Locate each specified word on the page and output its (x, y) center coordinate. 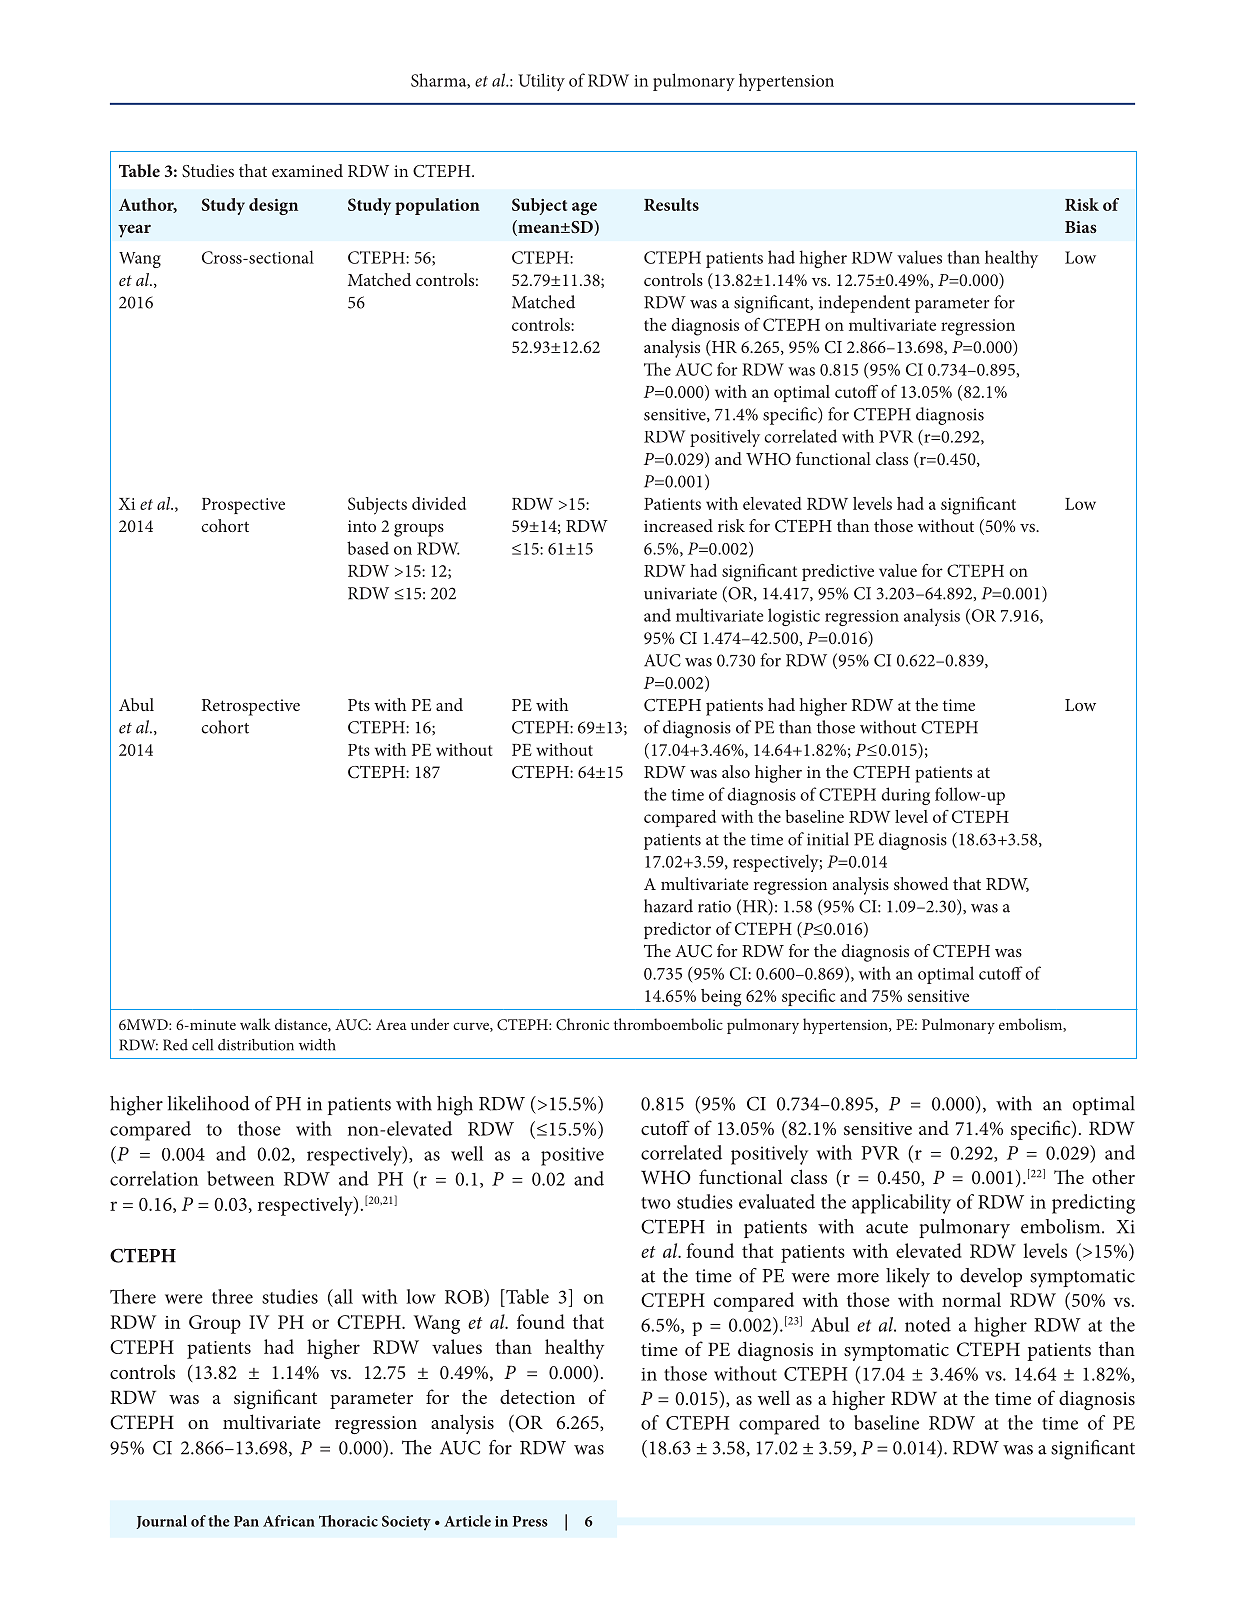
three (232, 1296)
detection (537, 1396)
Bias (1081, 227)
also (736, 771)
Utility (541, 82)
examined (307, 170)
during (905, 796)
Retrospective (251, 707)
